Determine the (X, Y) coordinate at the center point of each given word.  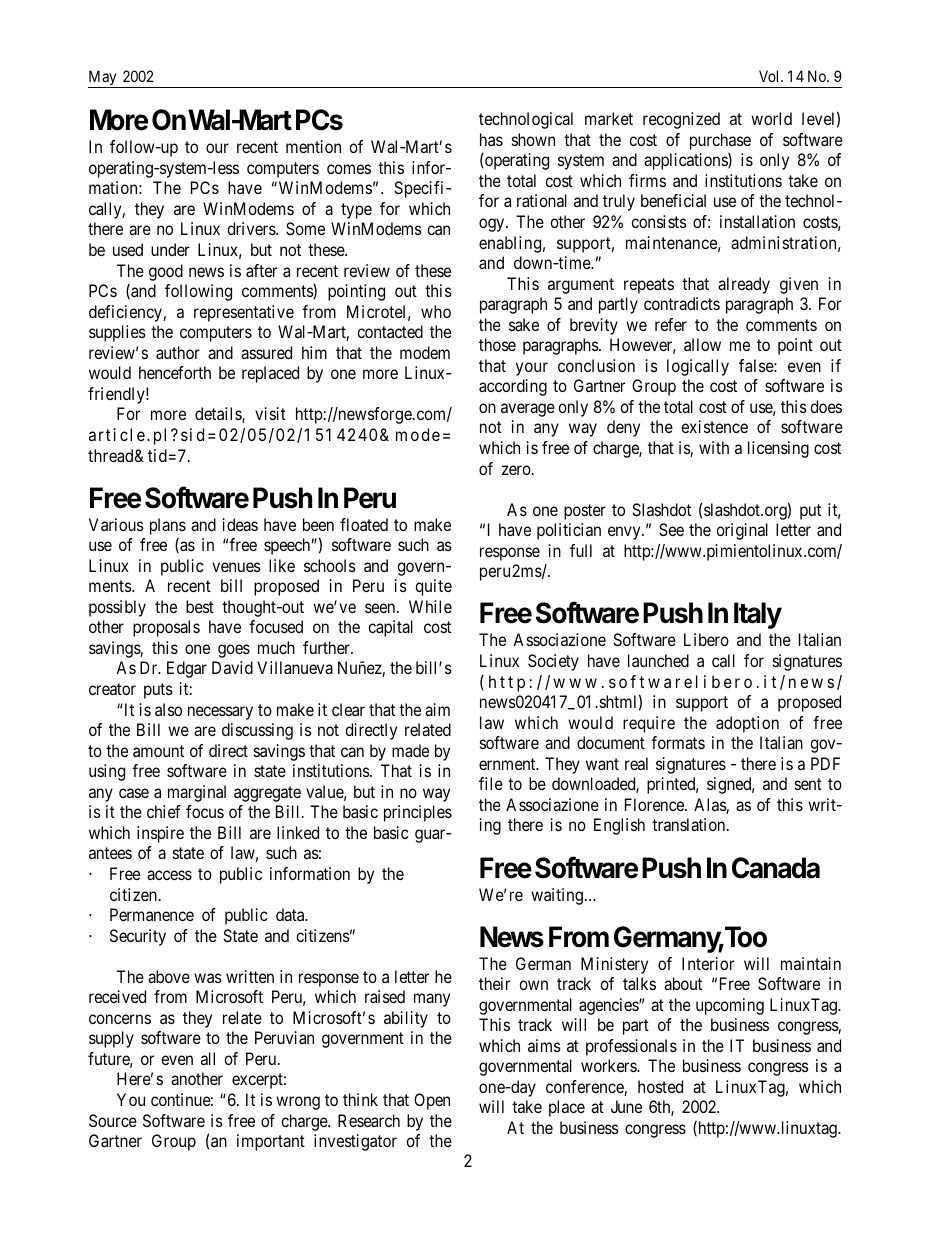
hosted (660, 1086)
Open (432, 1101)
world (771, 118)
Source (113, 1120)
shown (533, 139)
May (103, 79)
